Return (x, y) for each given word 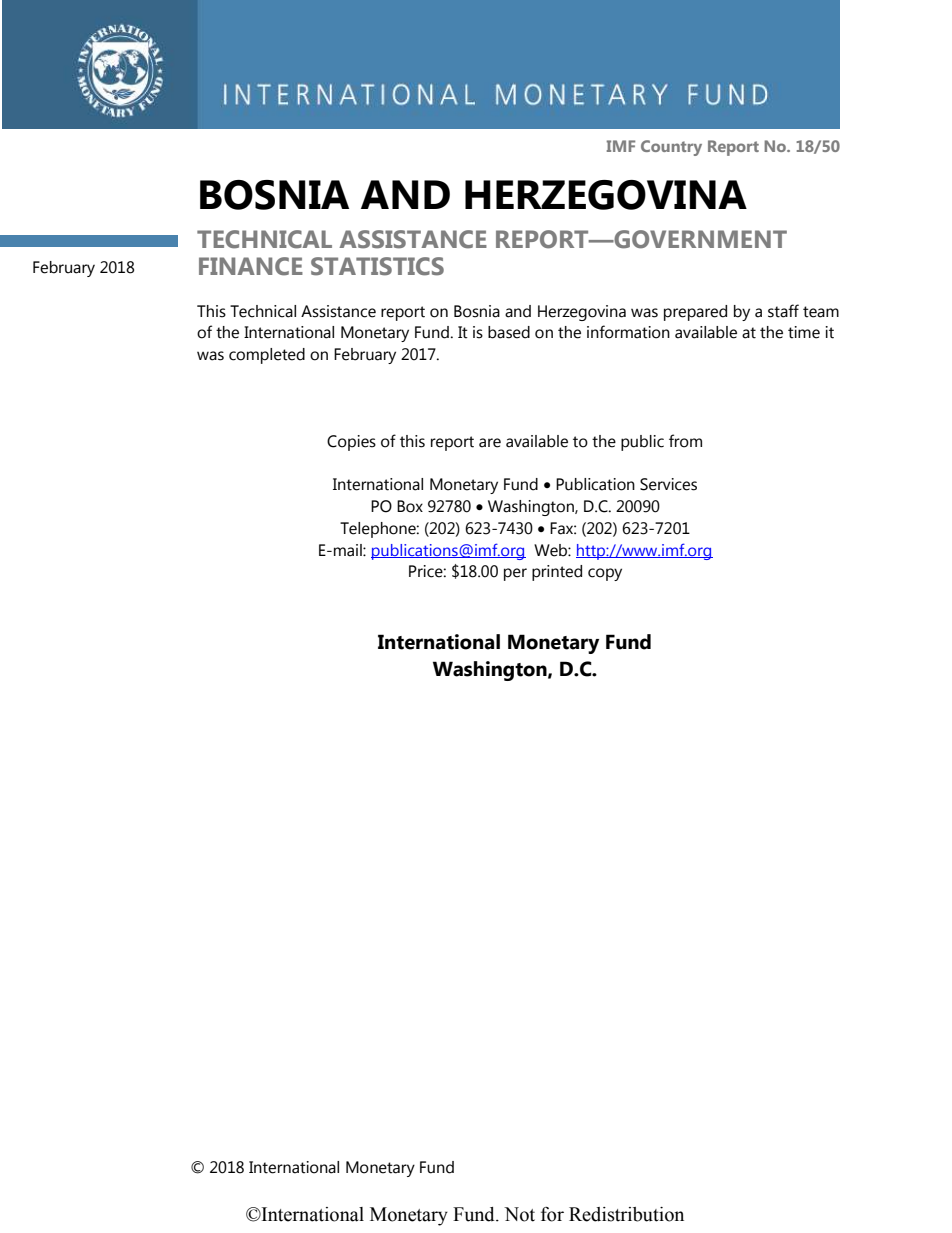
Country (671, 148)
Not (519, 1214)
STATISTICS (377, 266)
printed (557, 573)
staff (783, 311)
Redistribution (626, 1214)
